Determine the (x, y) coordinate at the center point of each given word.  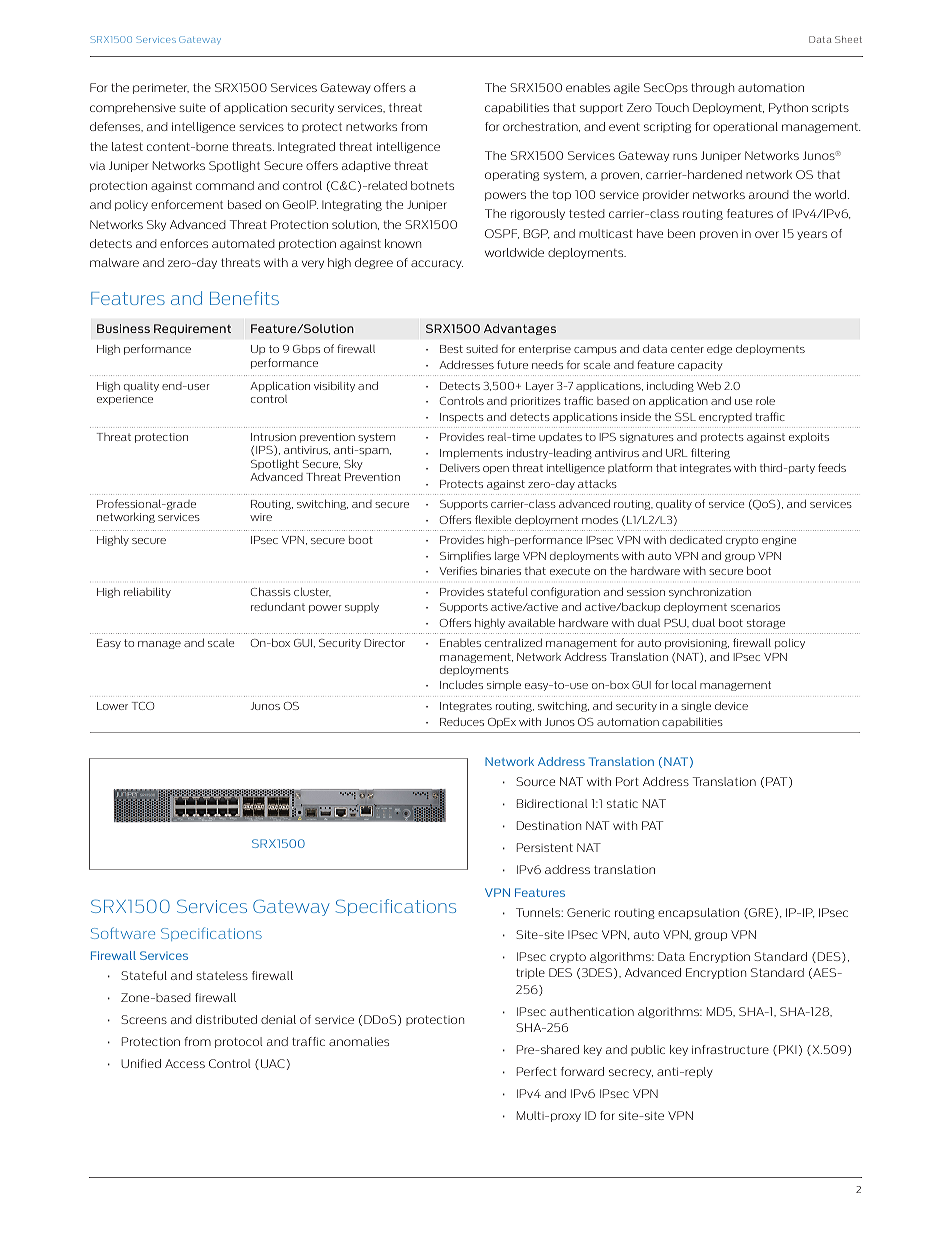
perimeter (161, 88)
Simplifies (465, 556)
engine (779, 541)
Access (185, 1063)
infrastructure (730, 1049)
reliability (147, 592)
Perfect (537, 1071)
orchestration (541, 127)
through (712, 88)
